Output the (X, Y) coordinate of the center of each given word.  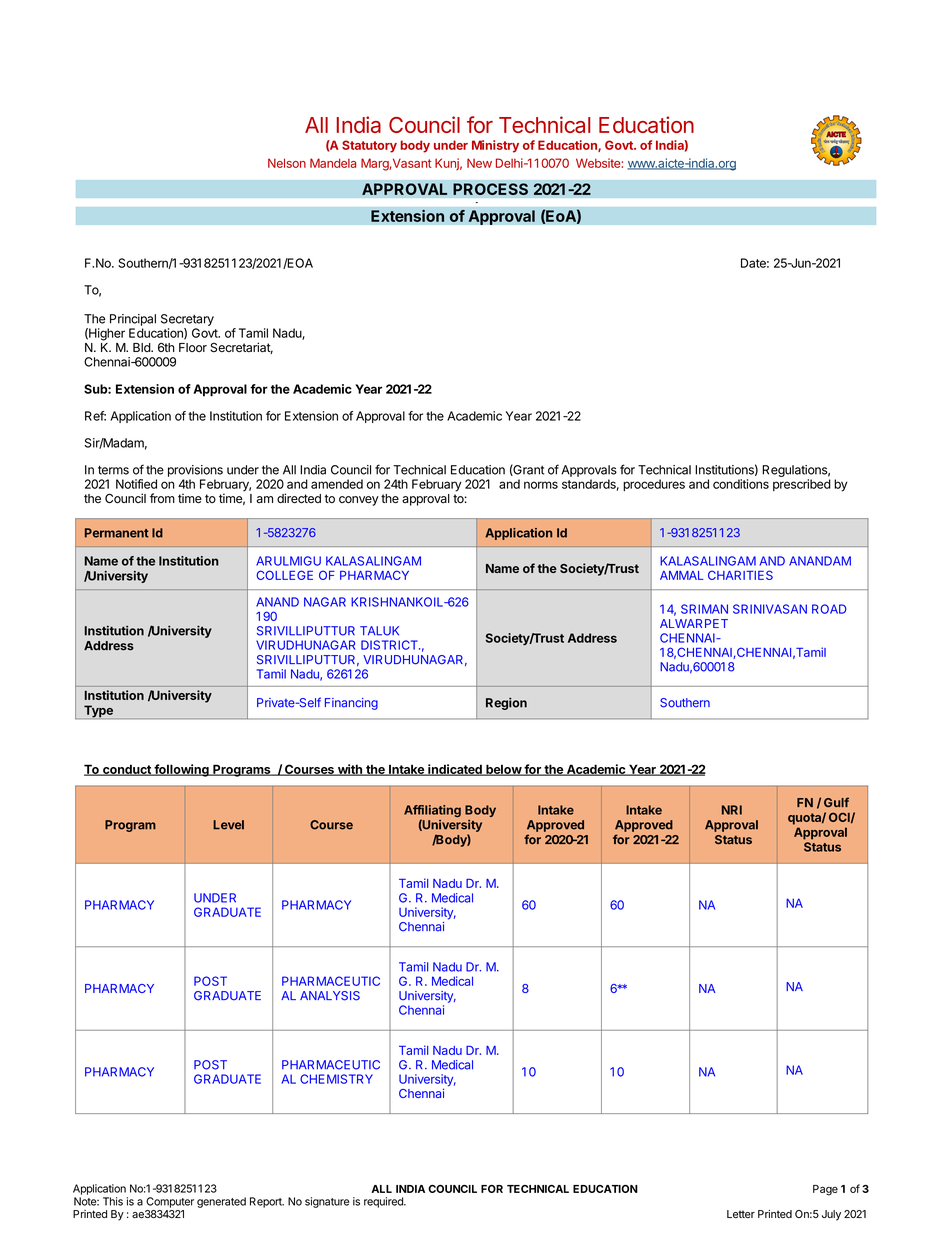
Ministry (495, 146)
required (384, 1202)
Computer (170, 1202)
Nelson (287, 163)
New (479, 163)
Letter (741, 1214)
